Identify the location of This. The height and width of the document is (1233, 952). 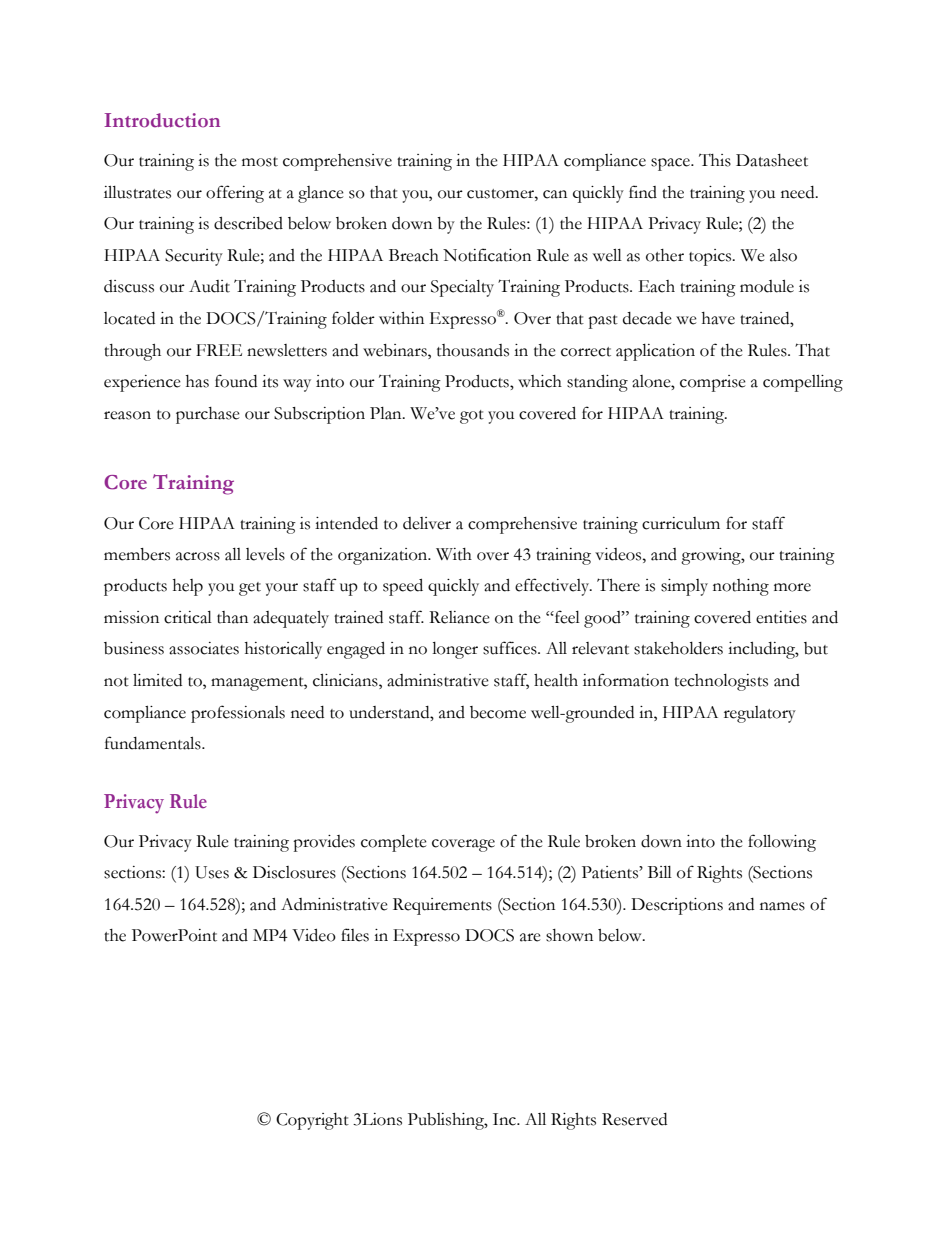
(715, 160).
